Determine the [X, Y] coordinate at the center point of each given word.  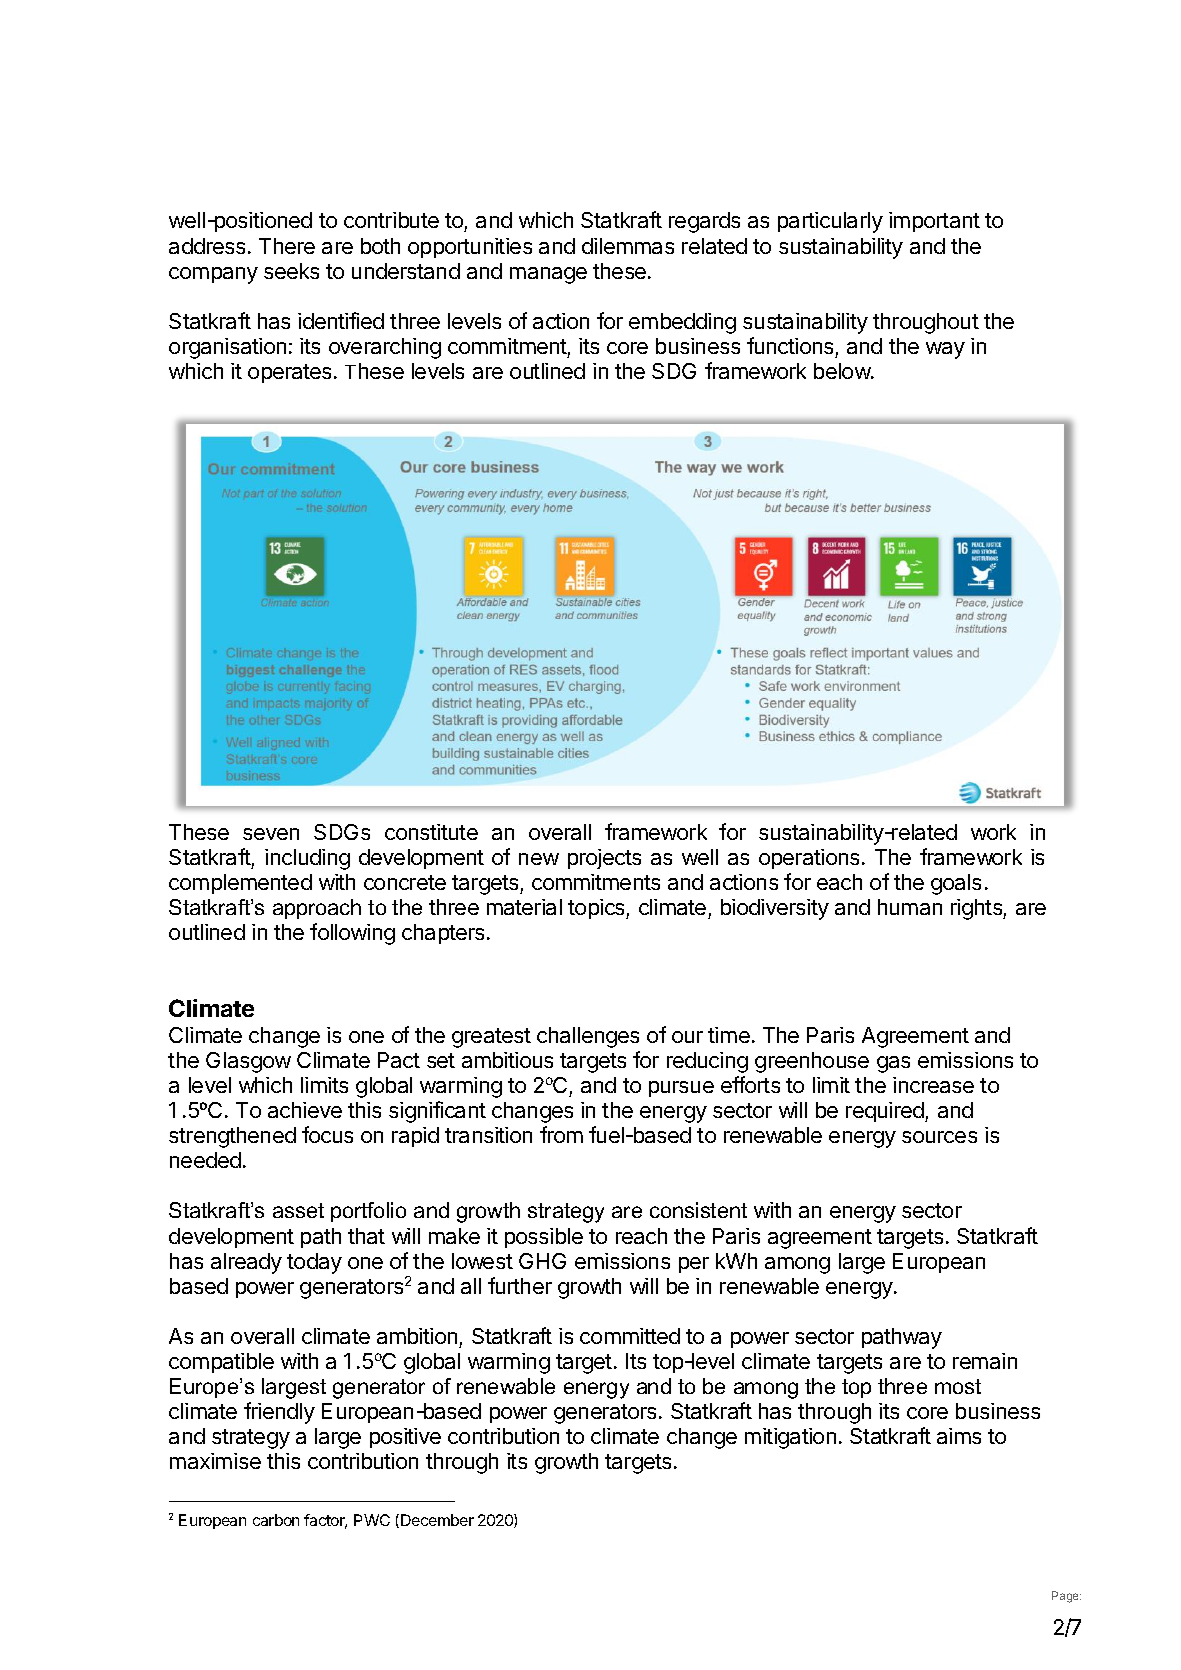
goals [956, 884]
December [437, 1520]
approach [317, 909]
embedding [682, 323]
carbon [276, 1520]
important [934, 222]
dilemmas [628, 246]
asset [298, 1210]
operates [291, 373]
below [843, 371]
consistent [698, 1210]
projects [604, 859]
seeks [291, 271]
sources [939, 1137]
